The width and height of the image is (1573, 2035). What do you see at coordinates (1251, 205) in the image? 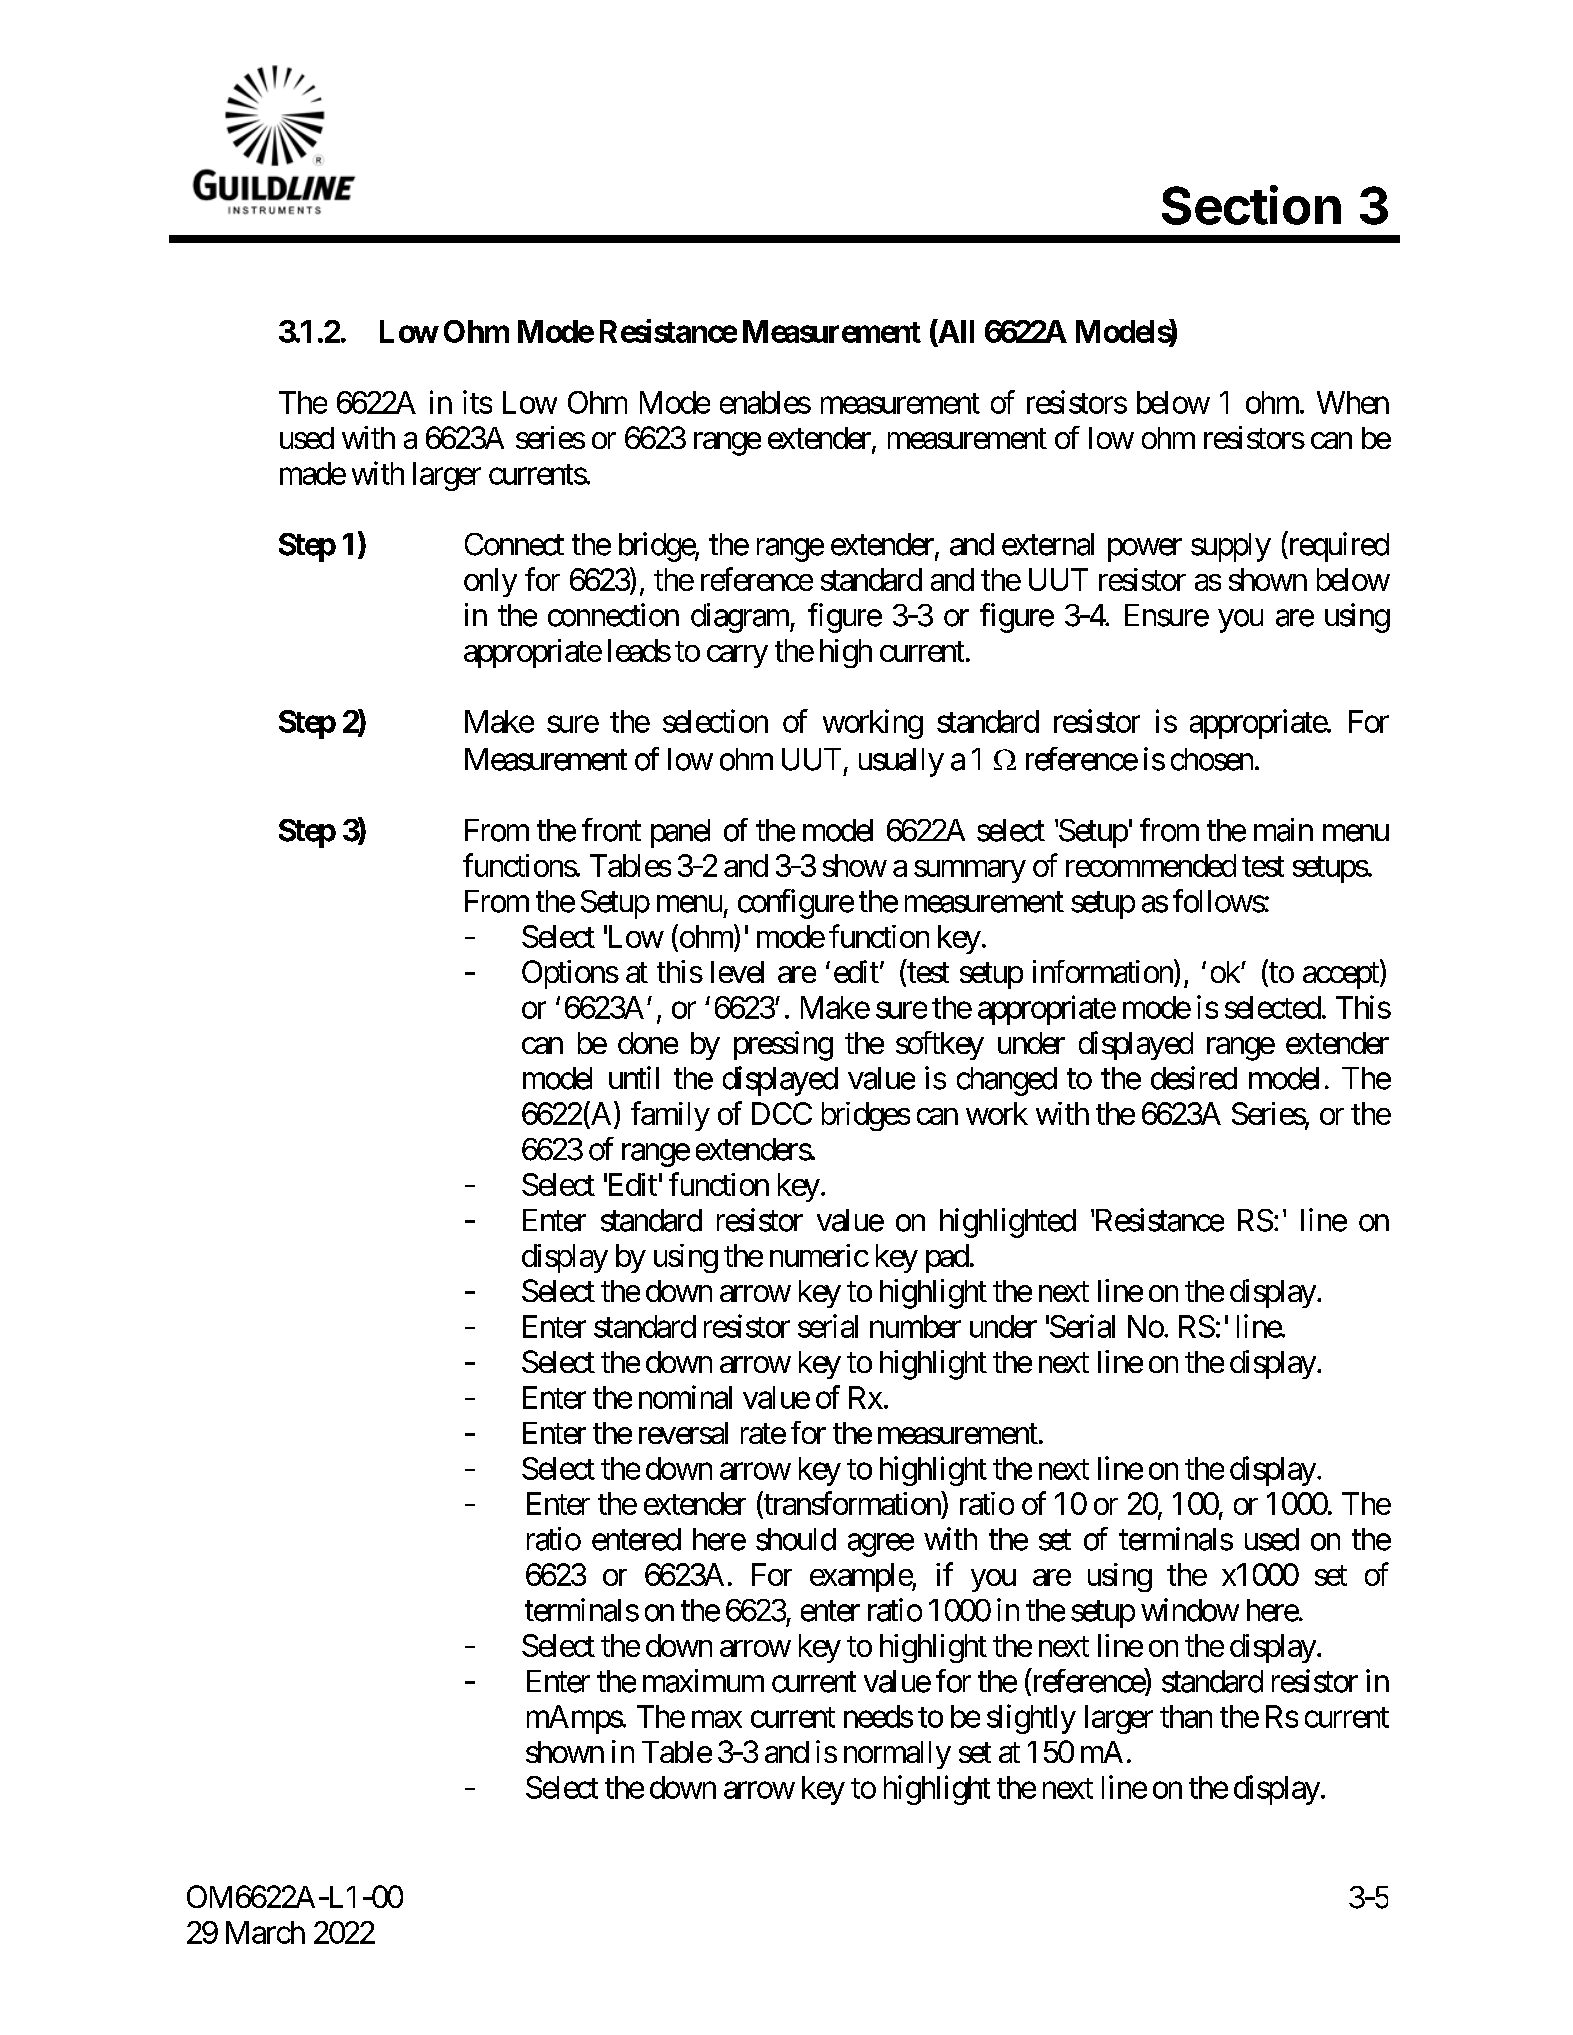
I see `Section` at bounding box center [1251, 205].
